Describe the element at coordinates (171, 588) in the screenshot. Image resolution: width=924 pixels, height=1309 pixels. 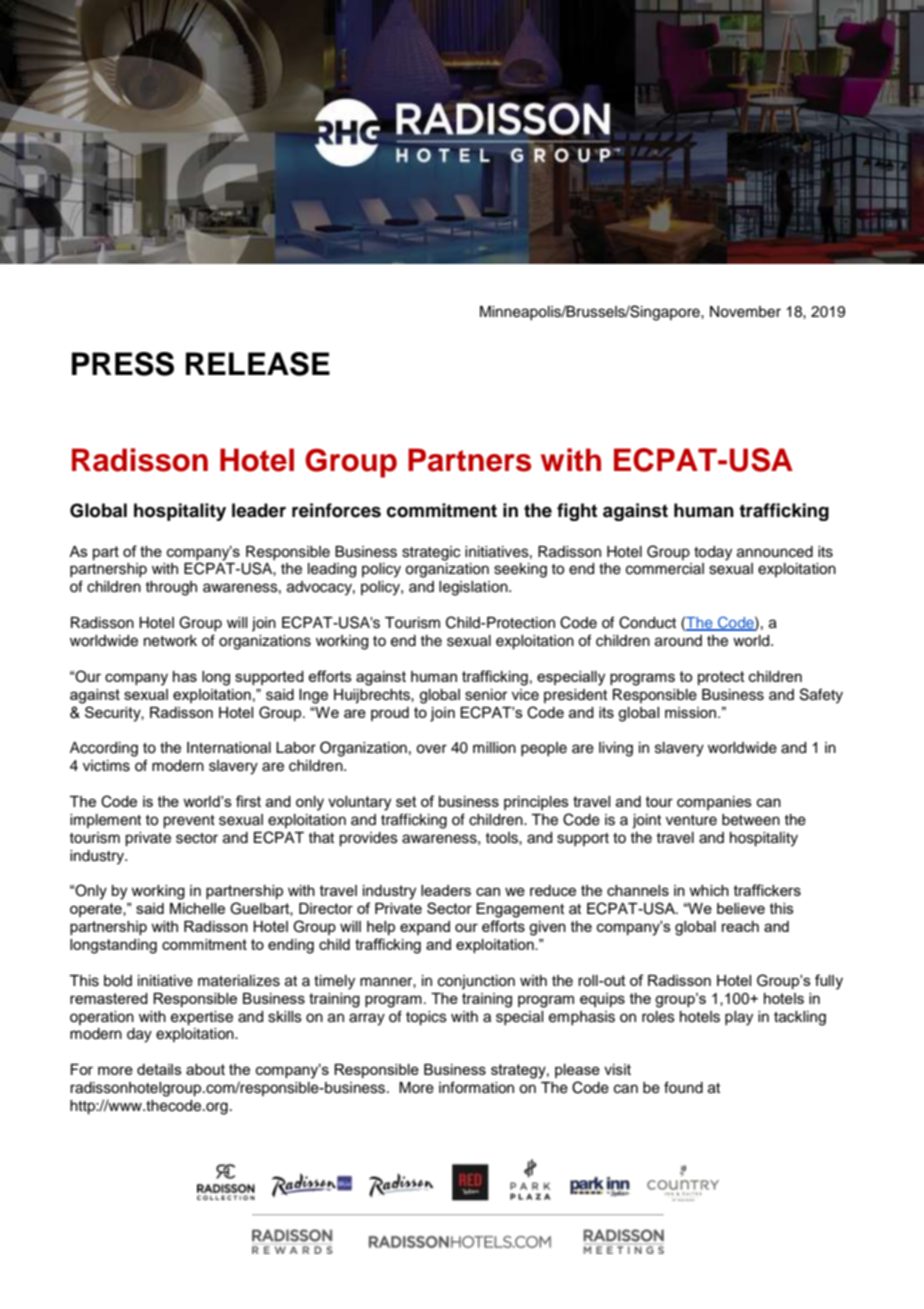
I see `through` at that location.
